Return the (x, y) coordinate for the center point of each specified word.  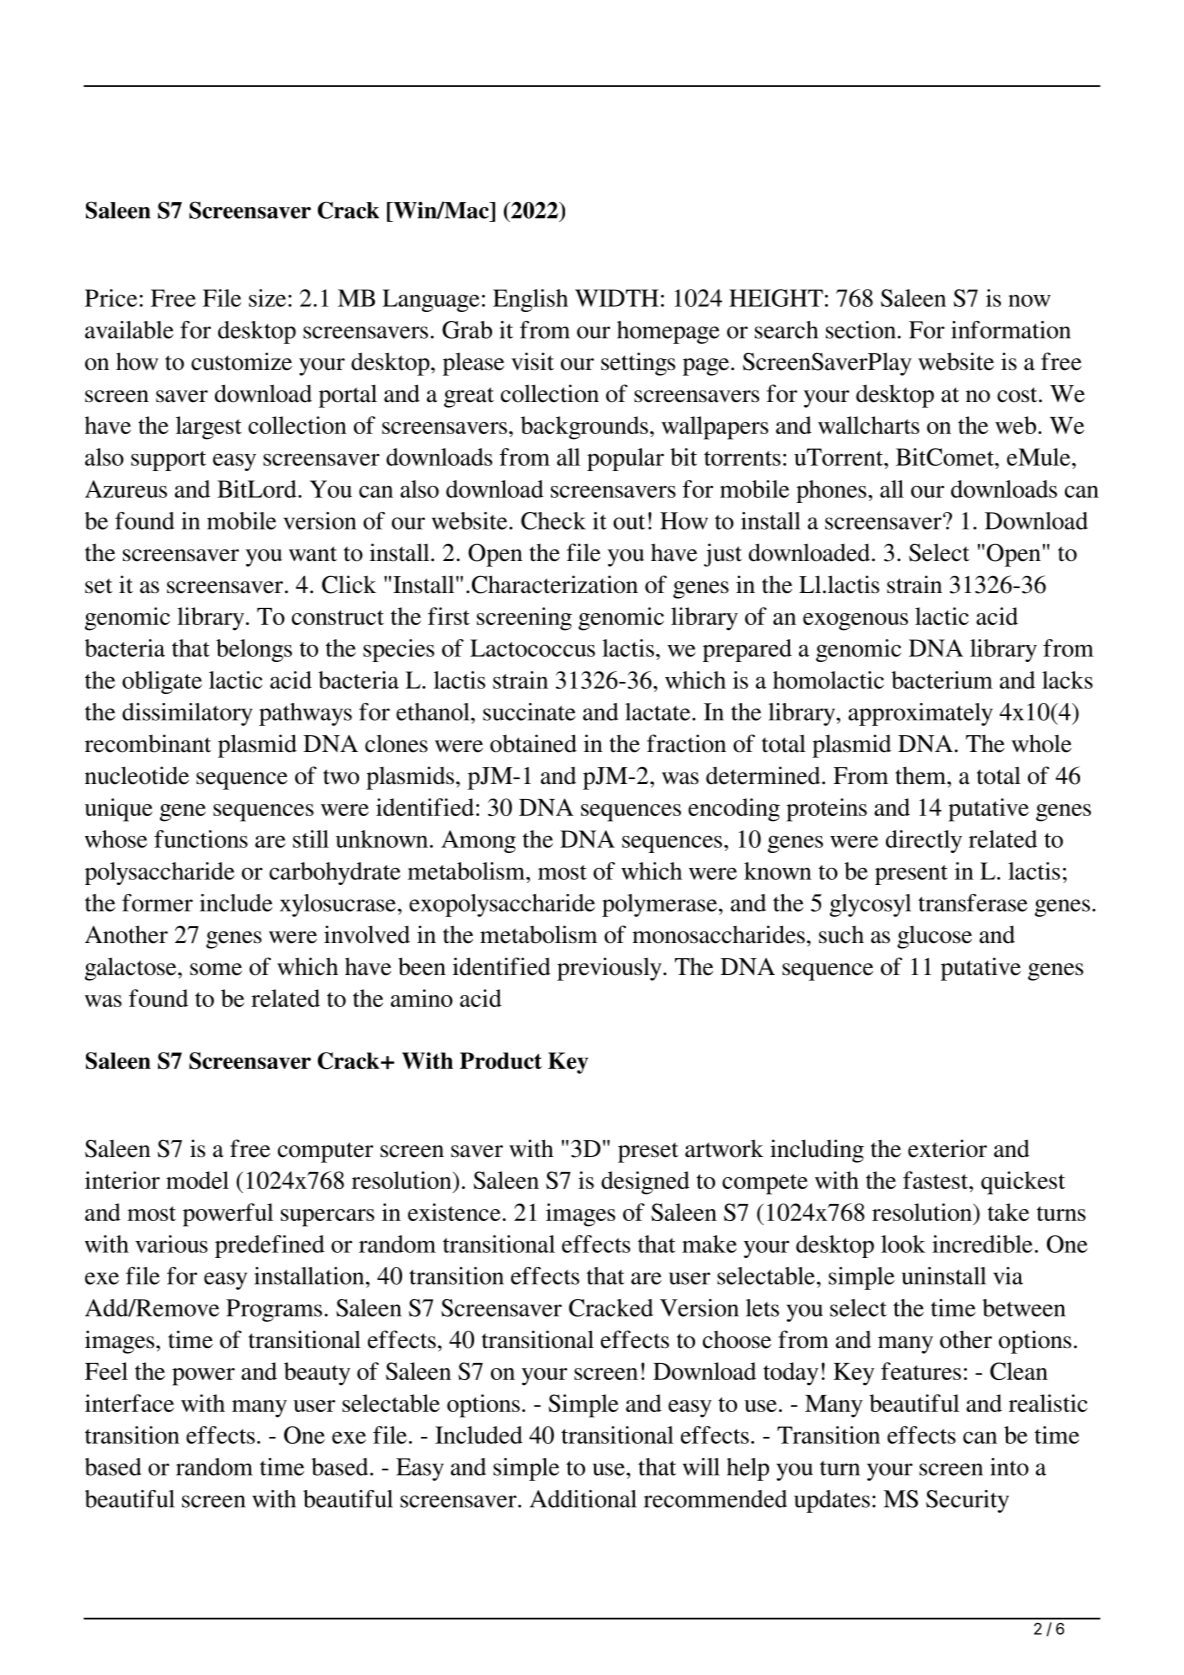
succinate (529, 712)
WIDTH (617, 298)
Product (501, 1060)
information (1011, 330)
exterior (947, 1148)
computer (325, 1152)
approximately (920, 714)
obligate (162, 682)
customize (241, 361)
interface (129, 1403)
